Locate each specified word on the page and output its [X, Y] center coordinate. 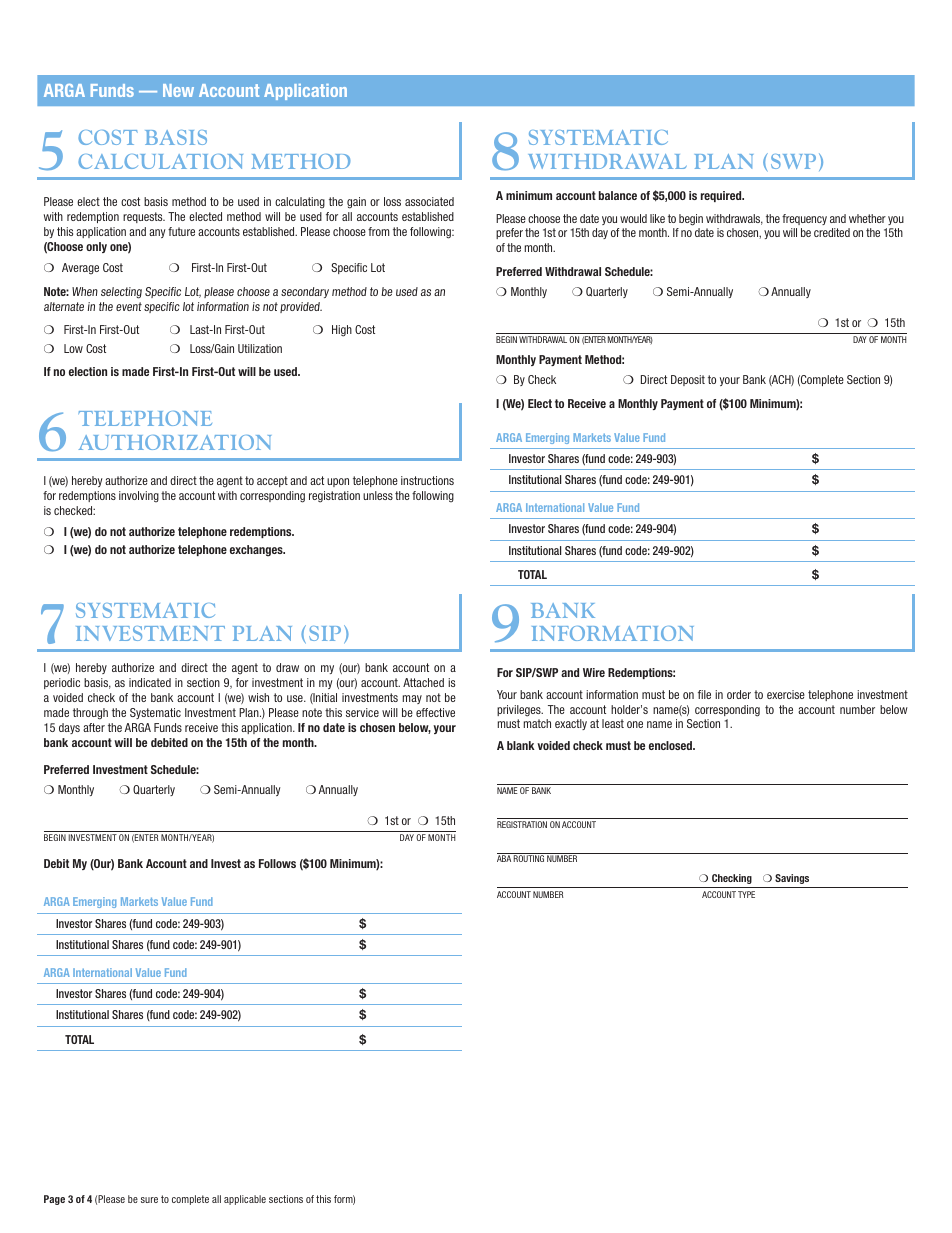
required [722, 196]
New [178, 90]
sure [149, 1200]
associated [429, 201]
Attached [423, 682]
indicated [150, 682]
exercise [786, 694]
